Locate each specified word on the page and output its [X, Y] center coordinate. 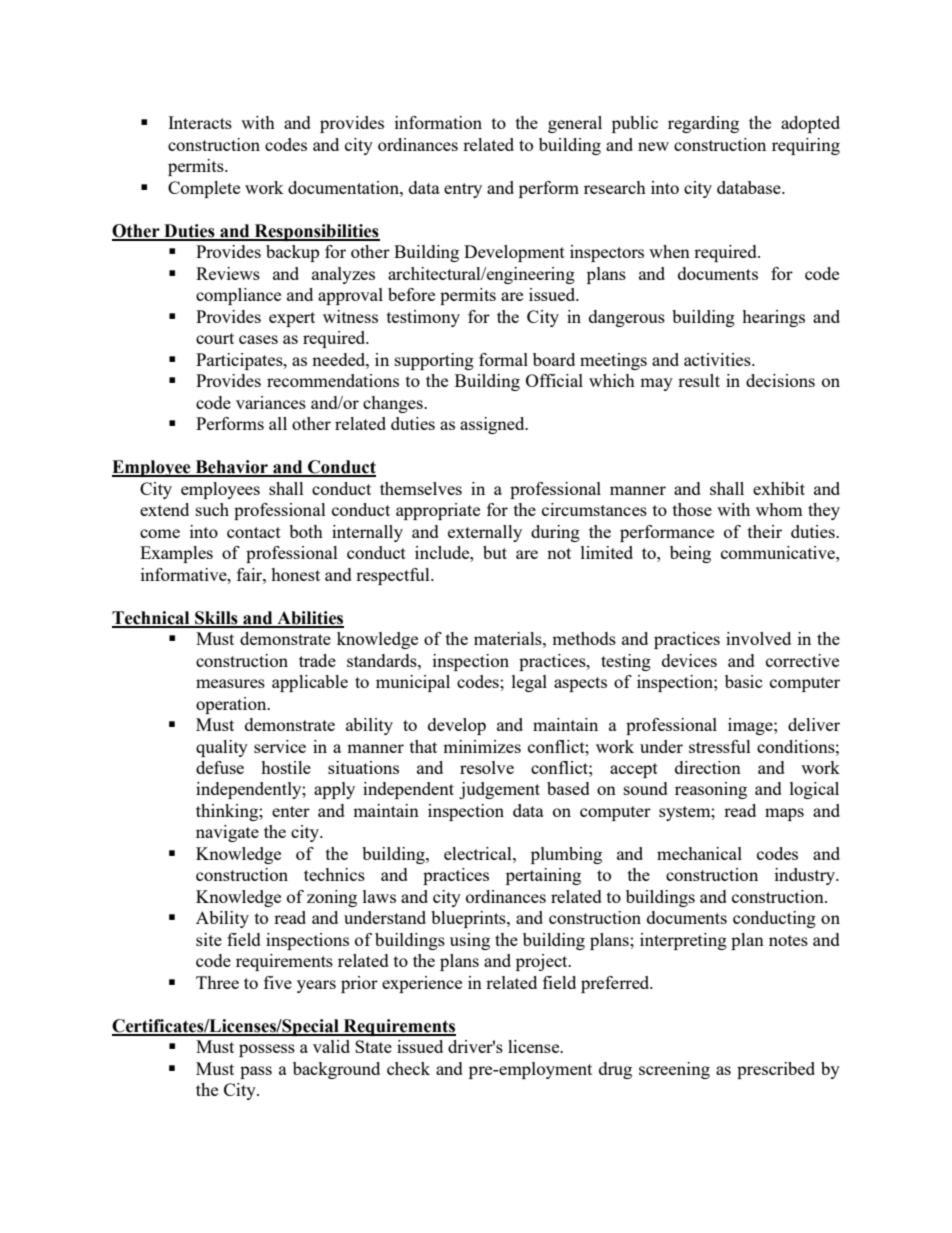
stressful [720, 746]
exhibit [779, 488]
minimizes [482, 746]
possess [267, 1050]
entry [463, 190]
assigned [493, 425]
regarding [703, 124]
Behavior [231, 468]
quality [222, 748]
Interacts [200, 122]
